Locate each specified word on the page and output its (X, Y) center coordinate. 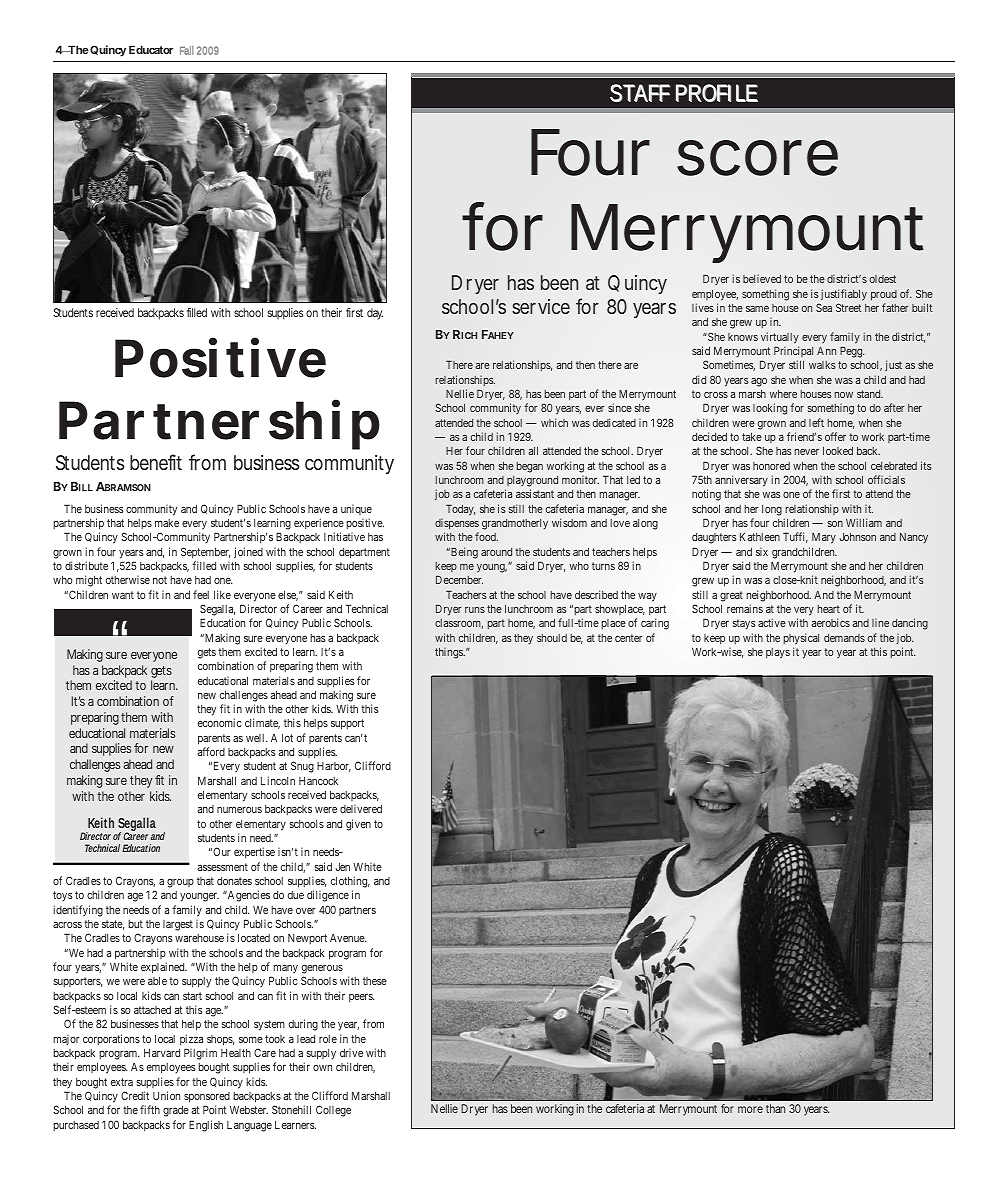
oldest (883, 279)
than (775, 1108)
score (757, 158)
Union (166, 1095)
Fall (186, 50)
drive (351, 1052)
